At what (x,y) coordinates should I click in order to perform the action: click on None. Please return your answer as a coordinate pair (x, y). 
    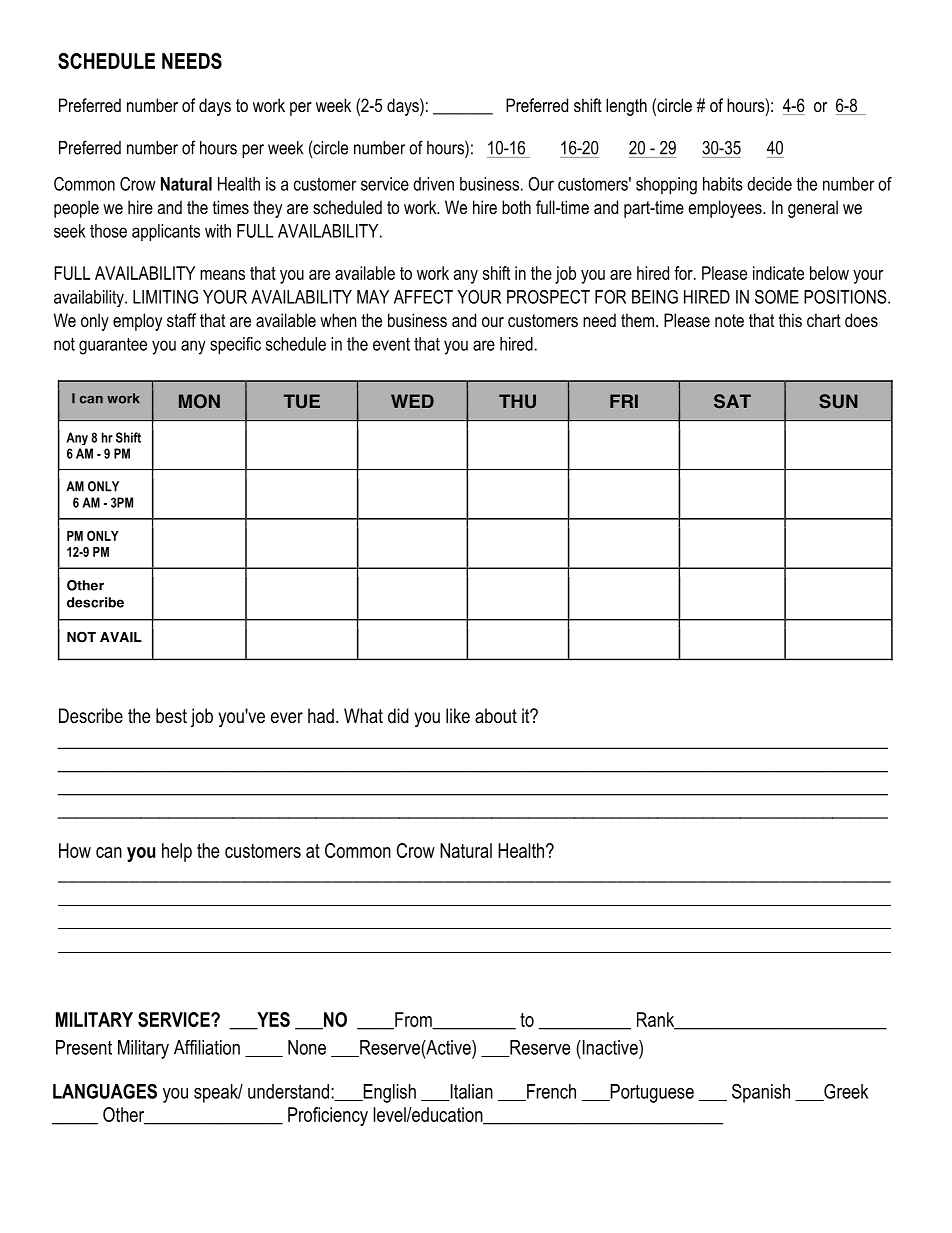
    Looking at the image, I should click on (307, 1047).
